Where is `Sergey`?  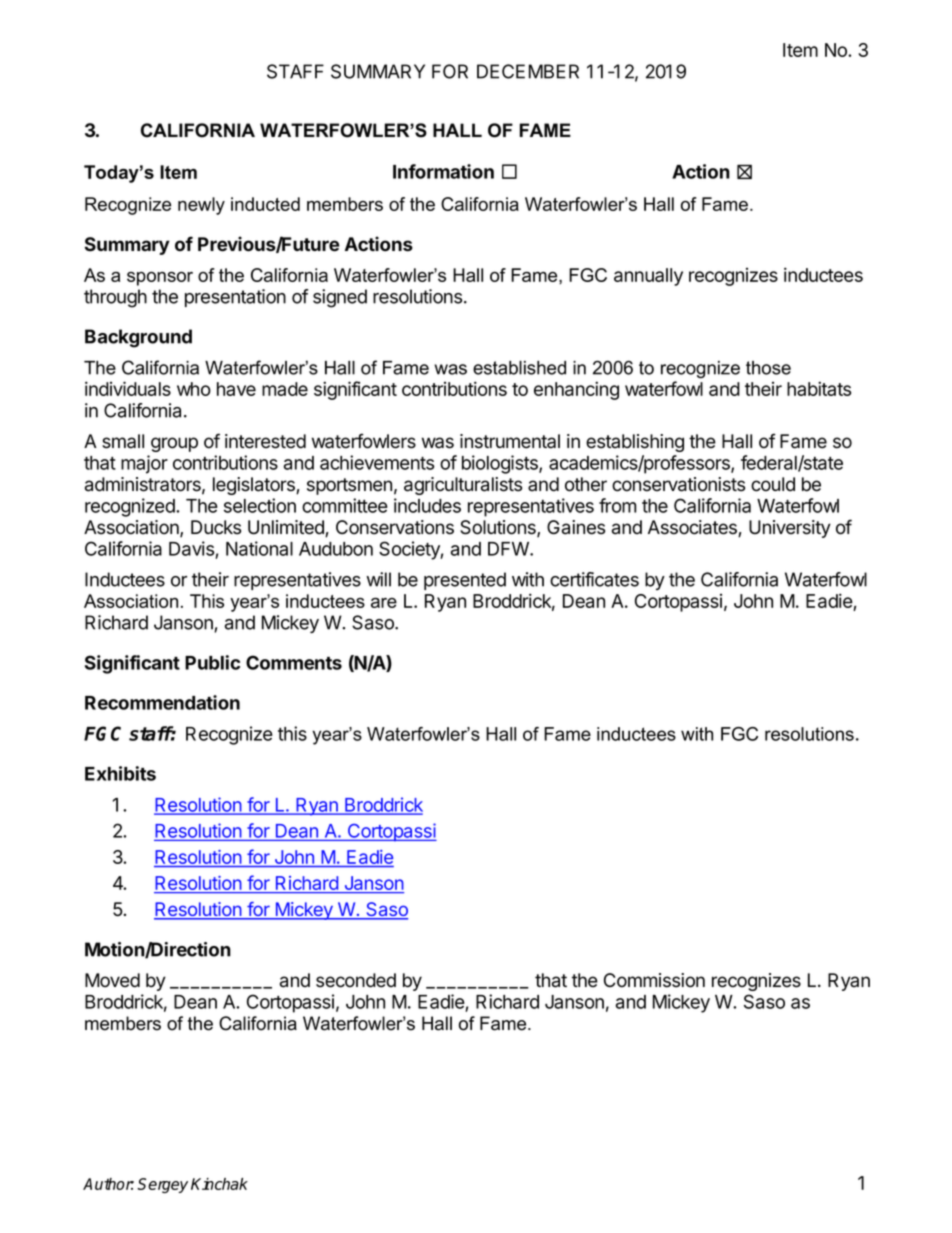 Sergey is located at coordinates (162, 1185).
